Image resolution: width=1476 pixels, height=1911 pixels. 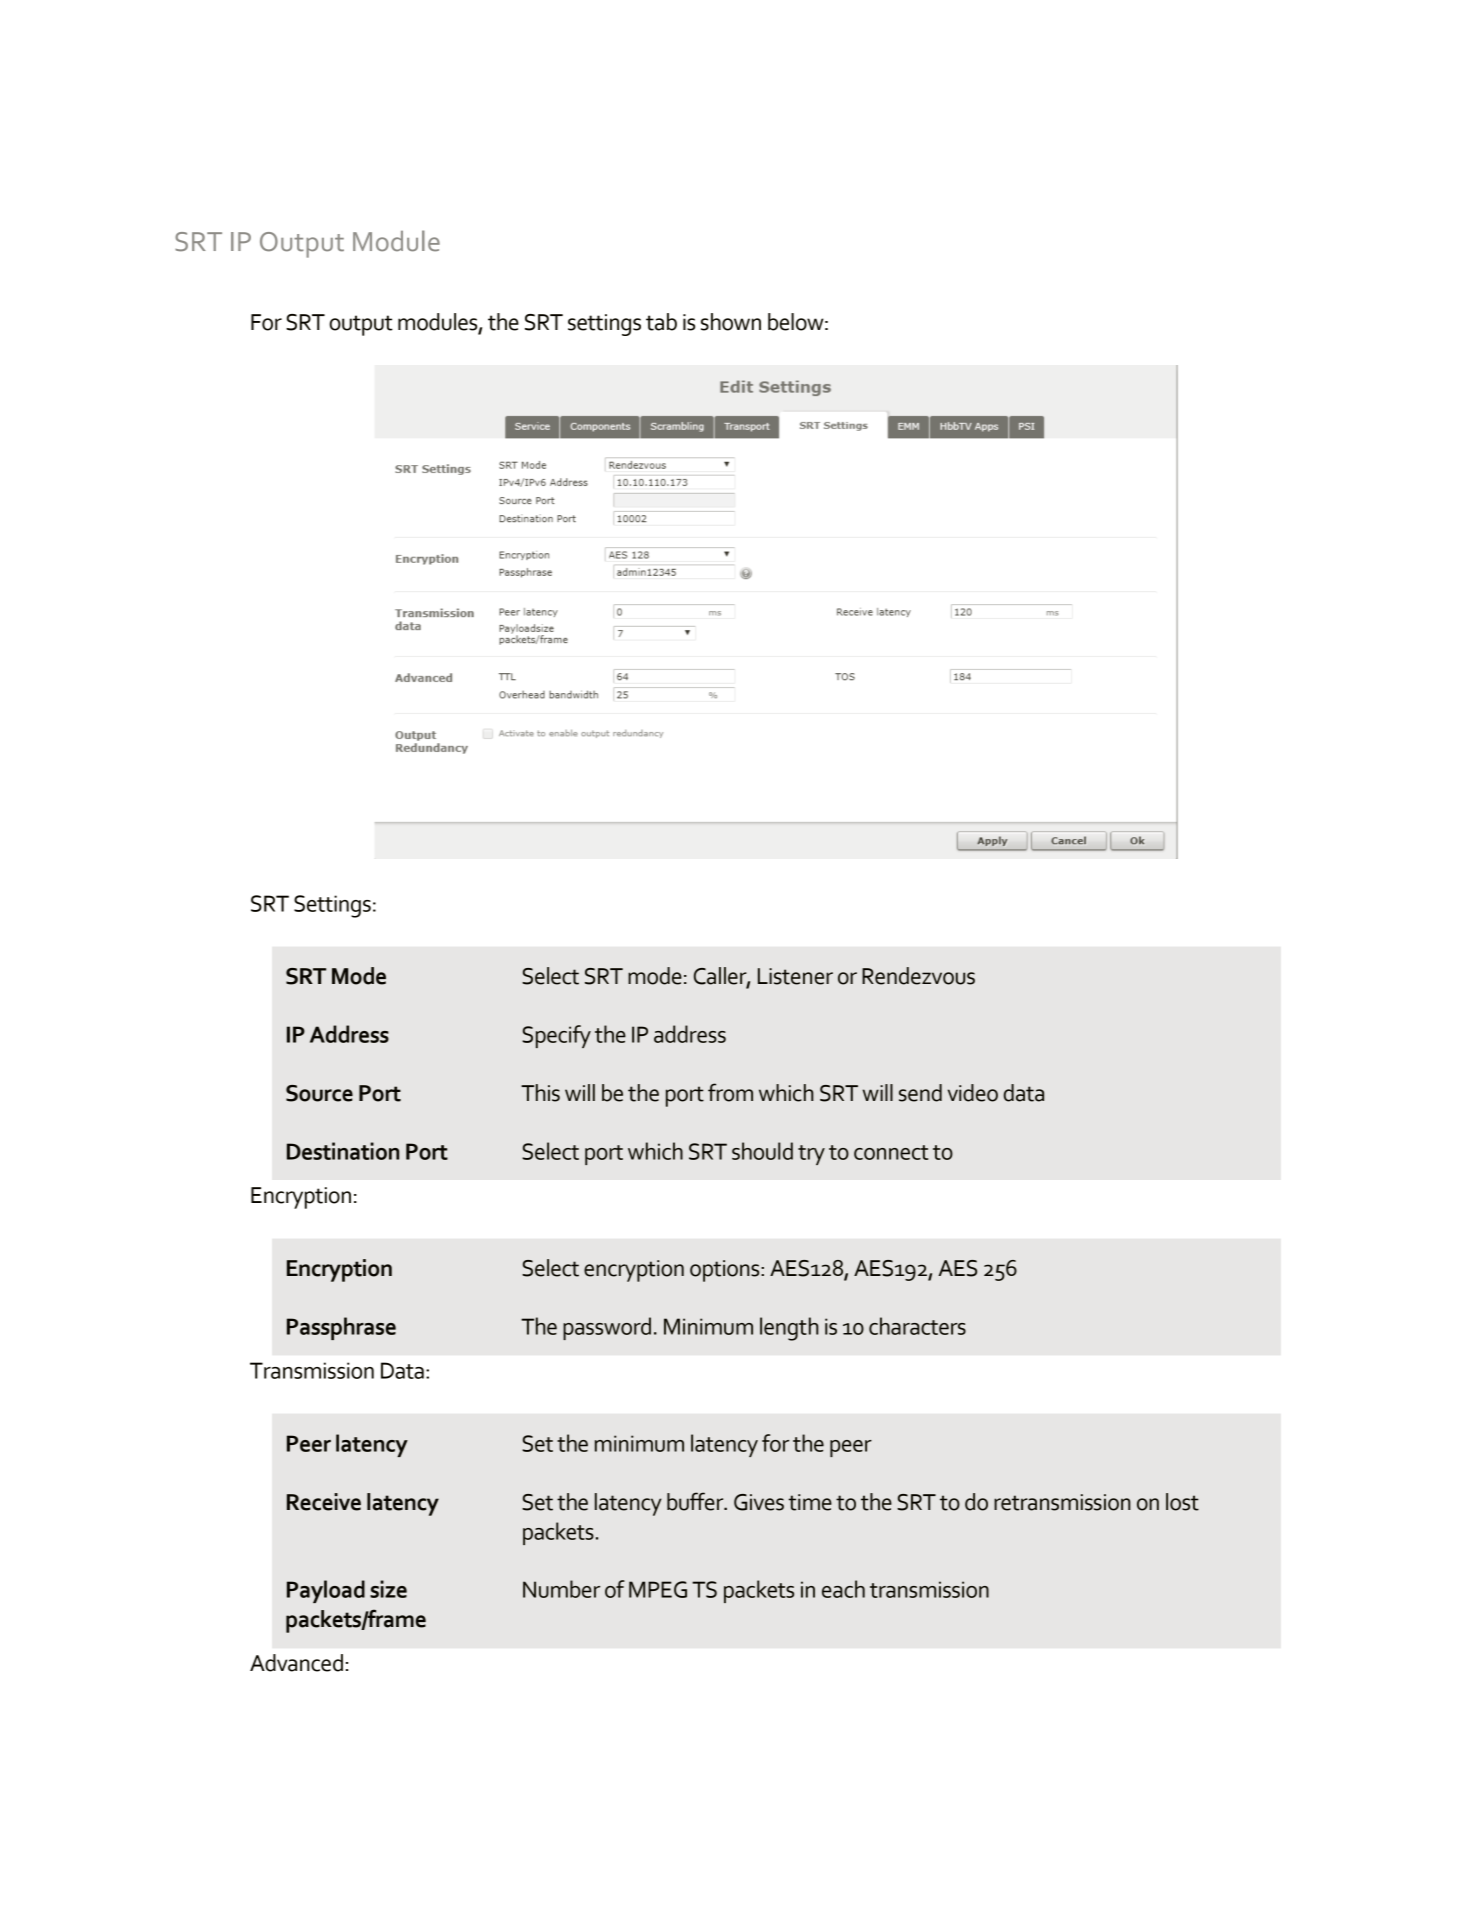 I want to click on size, so click(x=388, y=1589).
